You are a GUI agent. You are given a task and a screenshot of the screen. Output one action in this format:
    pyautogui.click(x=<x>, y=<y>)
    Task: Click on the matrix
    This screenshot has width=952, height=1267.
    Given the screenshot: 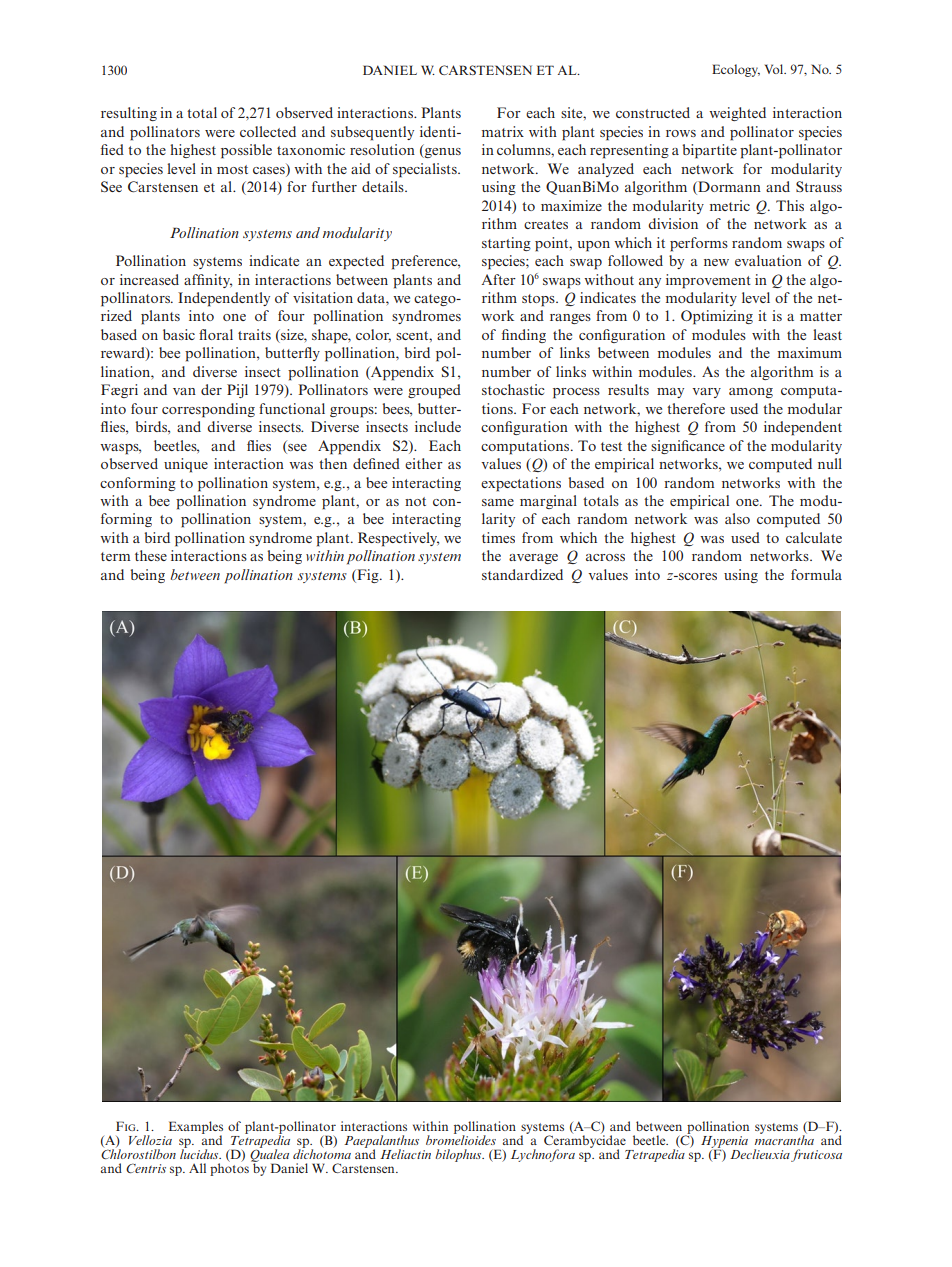 What is the action you would take?
    pyautogui.click(x=503, y=131)
